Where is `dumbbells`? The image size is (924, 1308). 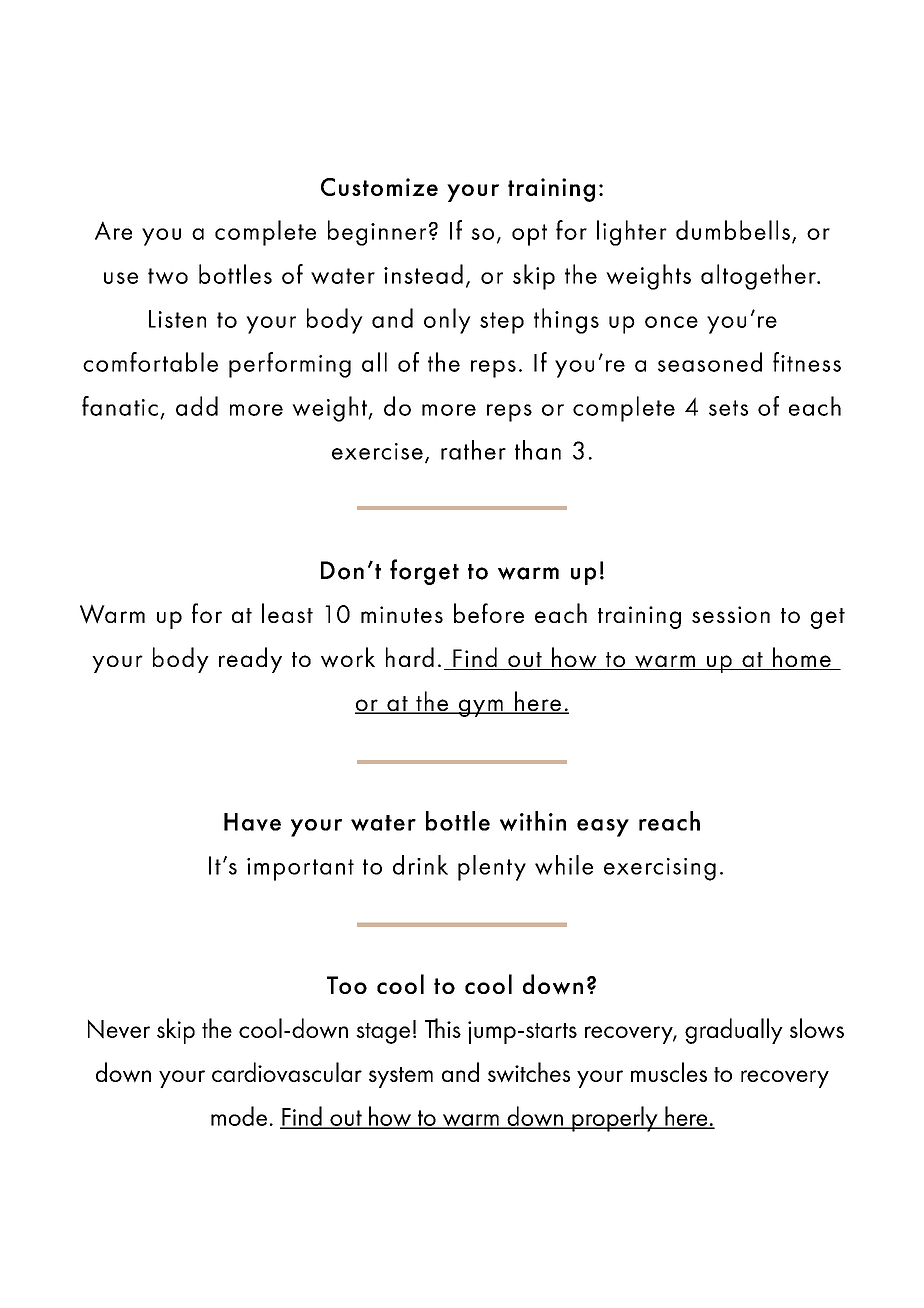
dumbbells is located at coordinates (733, 230).
